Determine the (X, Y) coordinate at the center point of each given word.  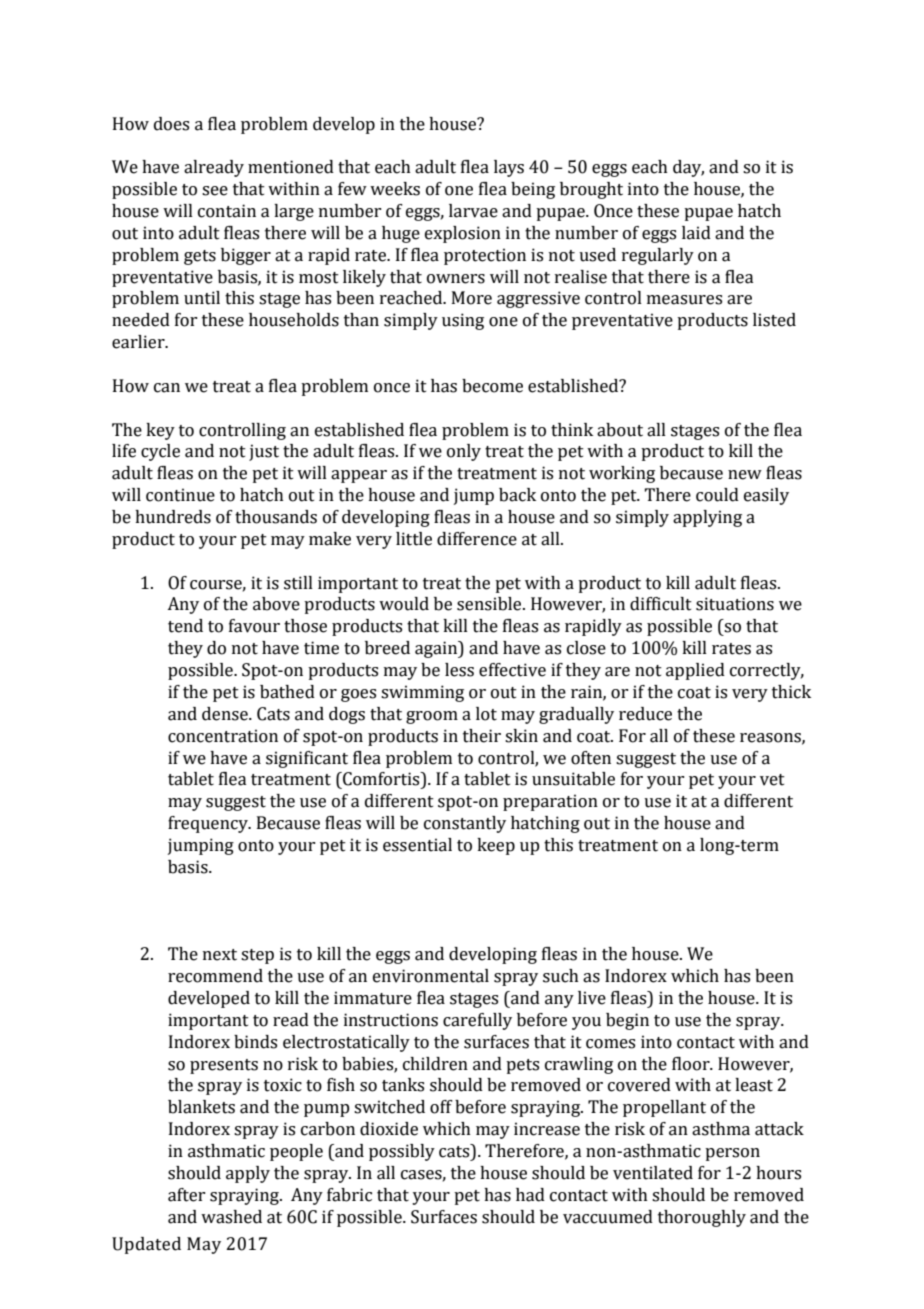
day (688, 168)
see (215, 191)
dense (226, 714)
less (459, 670)
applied (695, 671)
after (186, 1195)
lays (509, 168)
